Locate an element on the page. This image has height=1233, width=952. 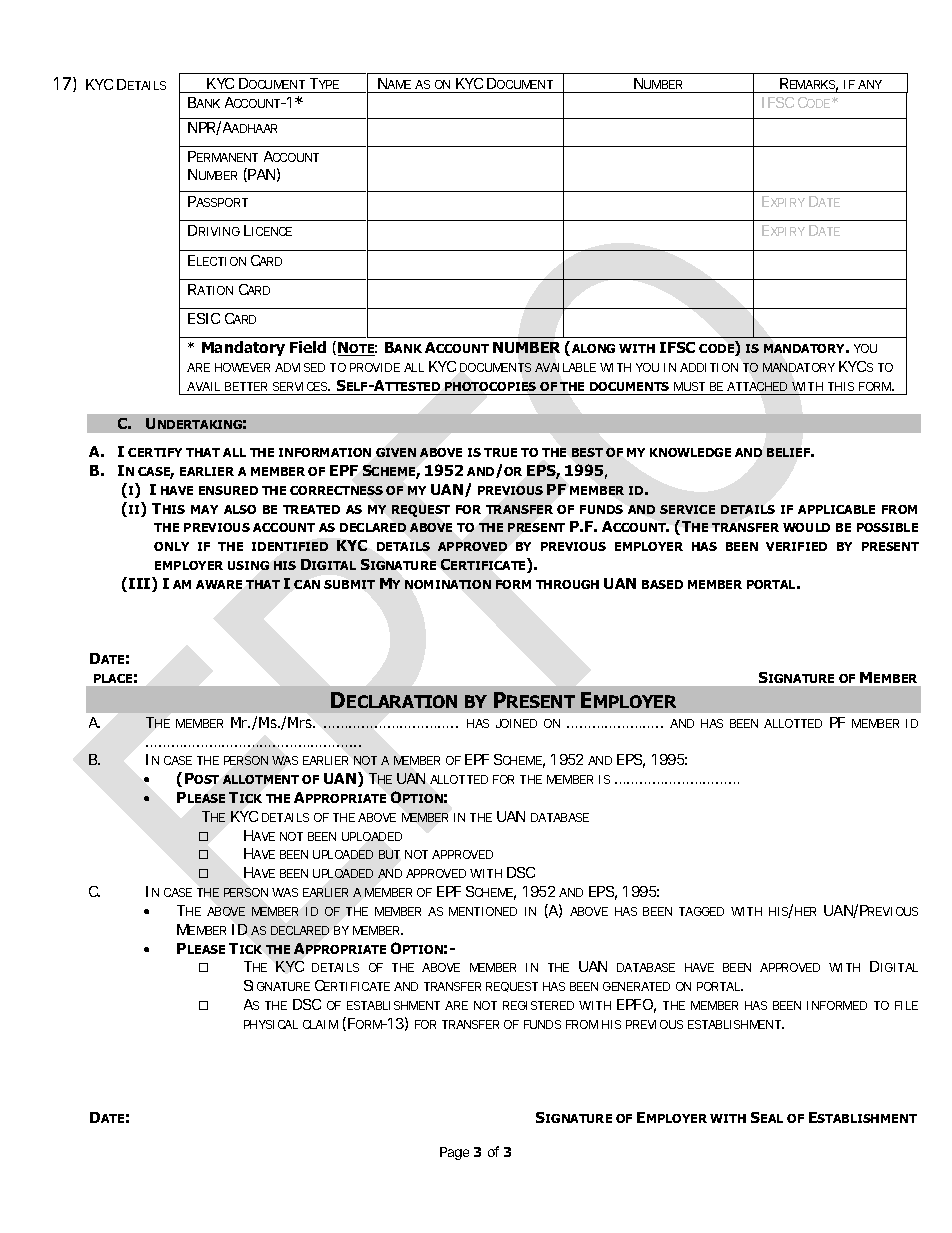
ANY is located at coordinates (870, 84).
